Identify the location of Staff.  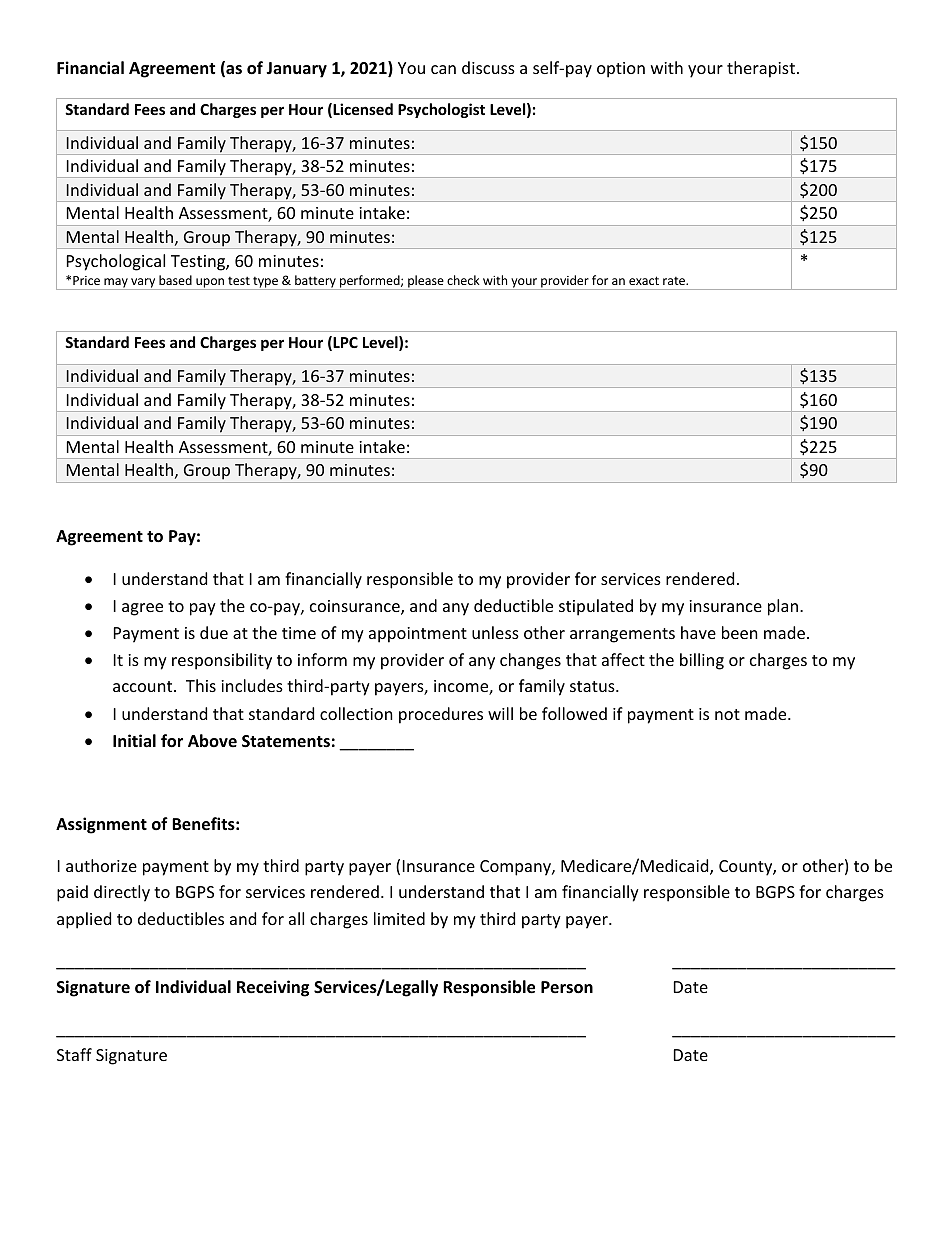
(74, 1054).
